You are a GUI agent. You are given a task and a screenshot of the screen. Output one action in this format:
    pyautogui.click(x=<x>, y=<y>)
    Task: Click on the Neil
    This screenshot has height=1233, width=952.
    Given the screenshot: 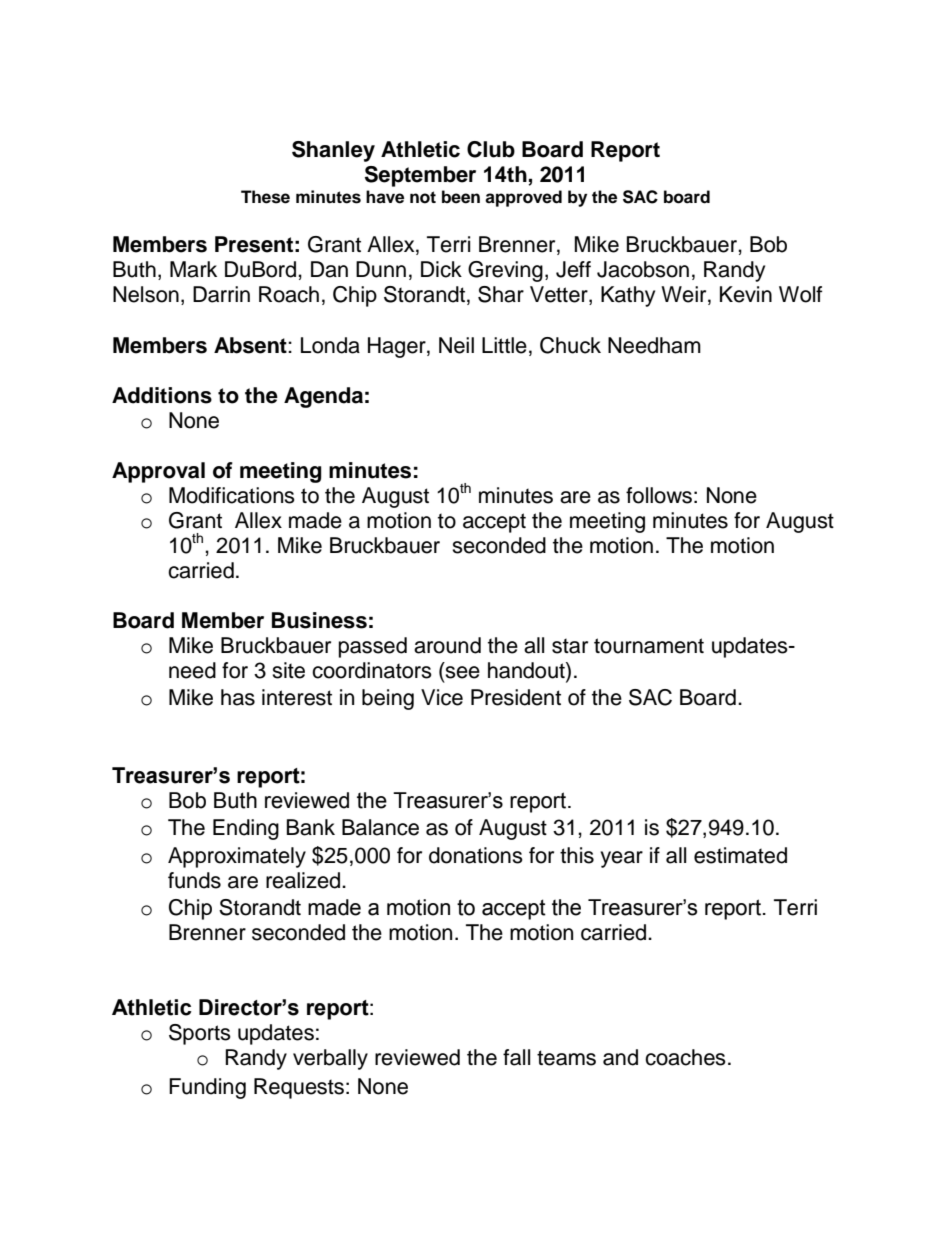 What is the action you would take?
    pyautogui.click(x=456, y=345)
